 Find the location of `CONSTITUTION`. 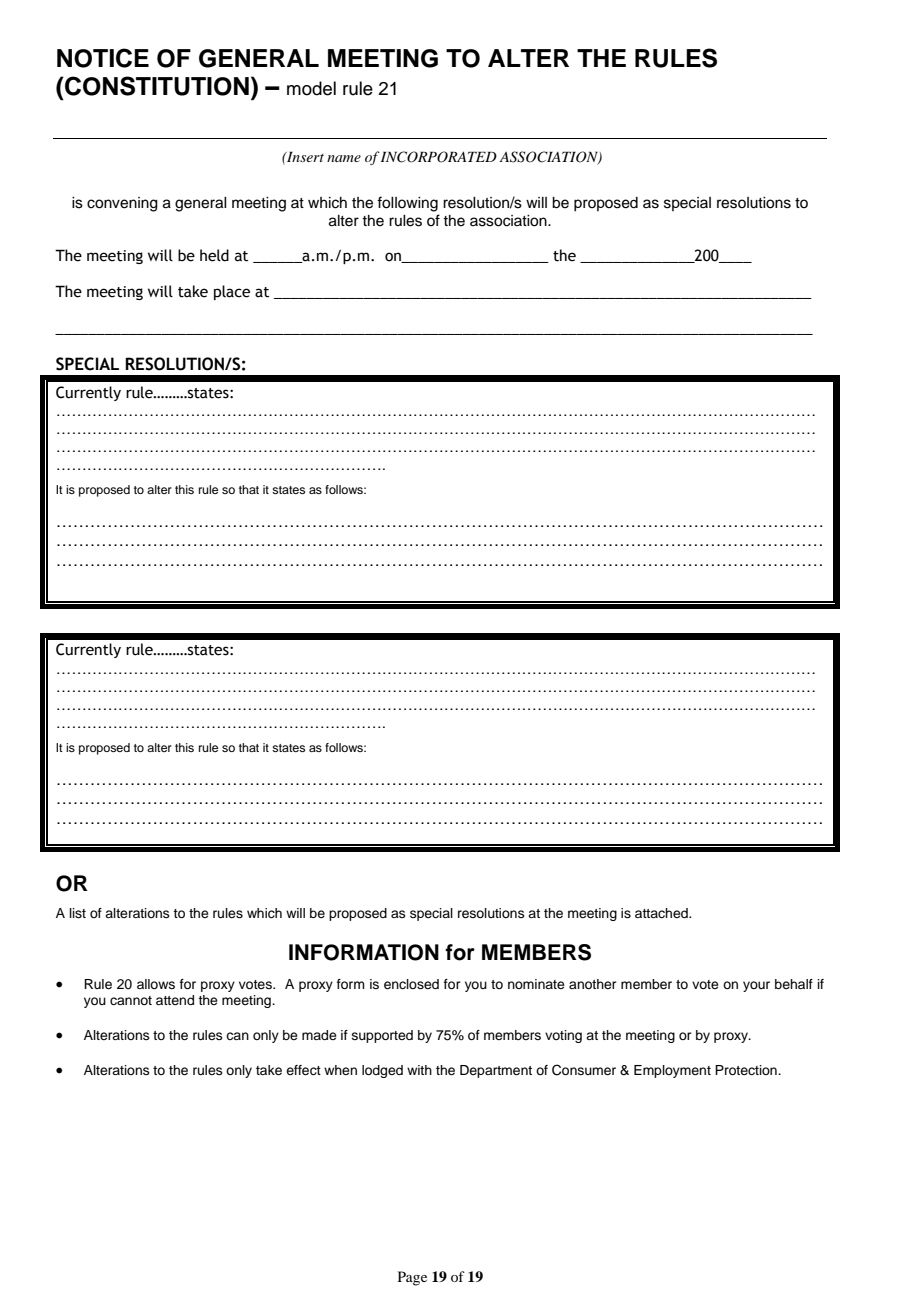

CONSTITUTION is located at coordinates (156, 86).
